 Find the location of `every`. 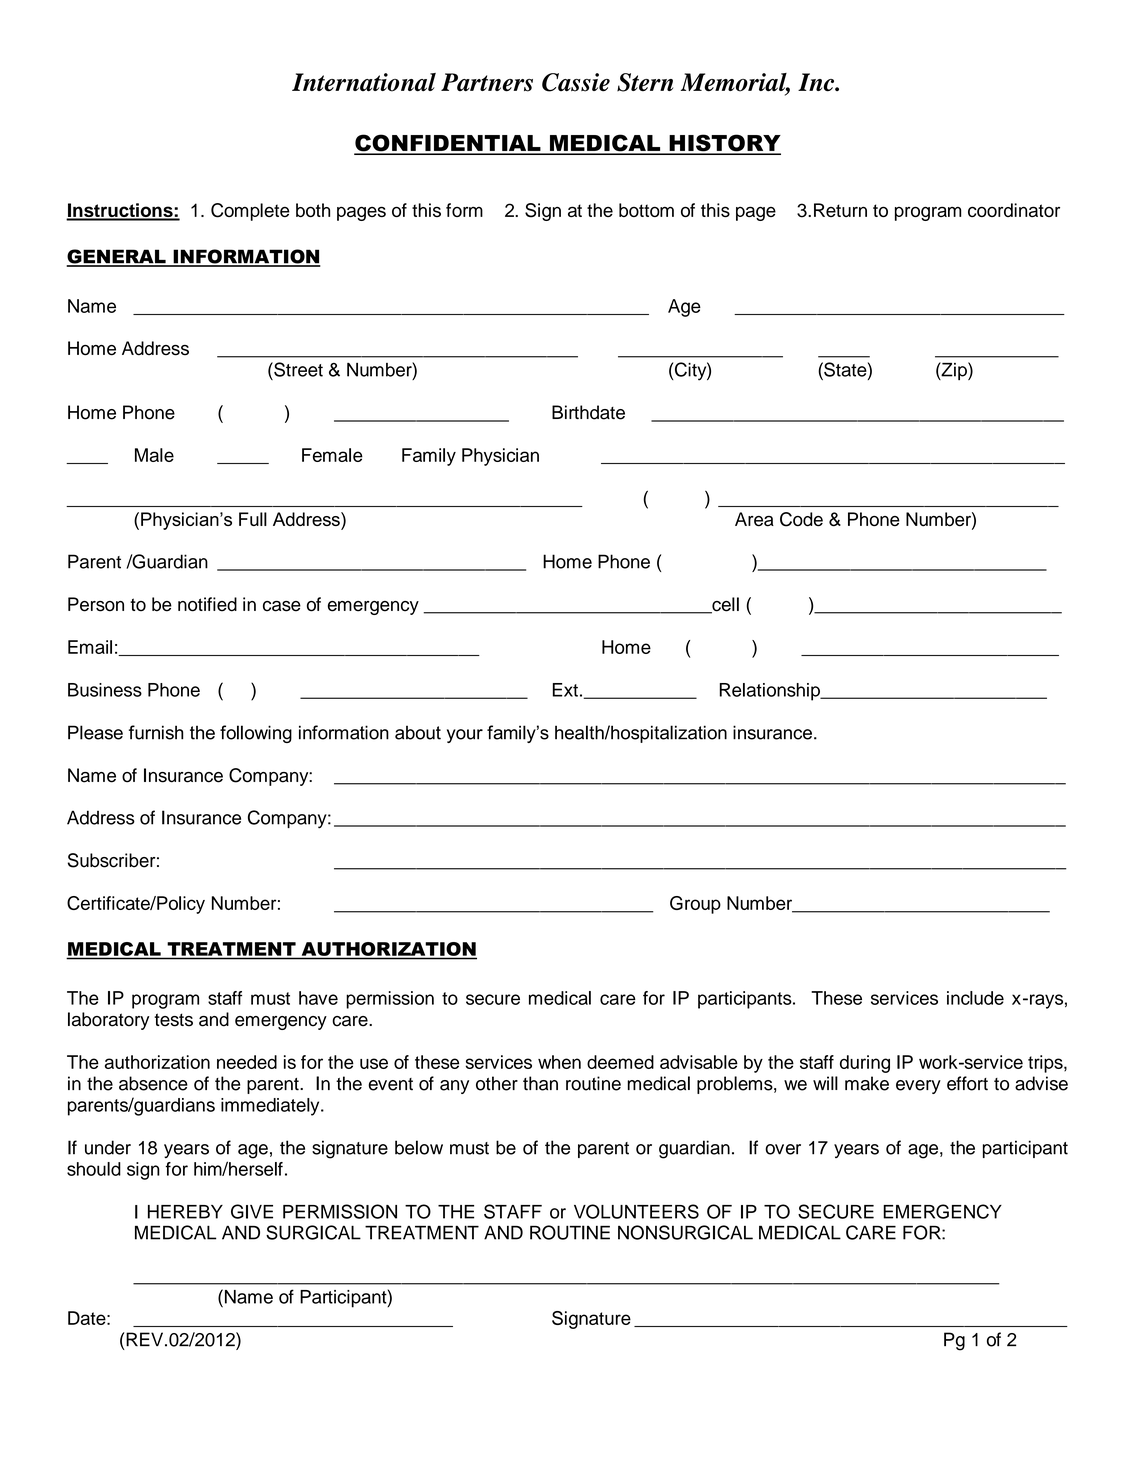

every is located at coordinates (918, 1087).
